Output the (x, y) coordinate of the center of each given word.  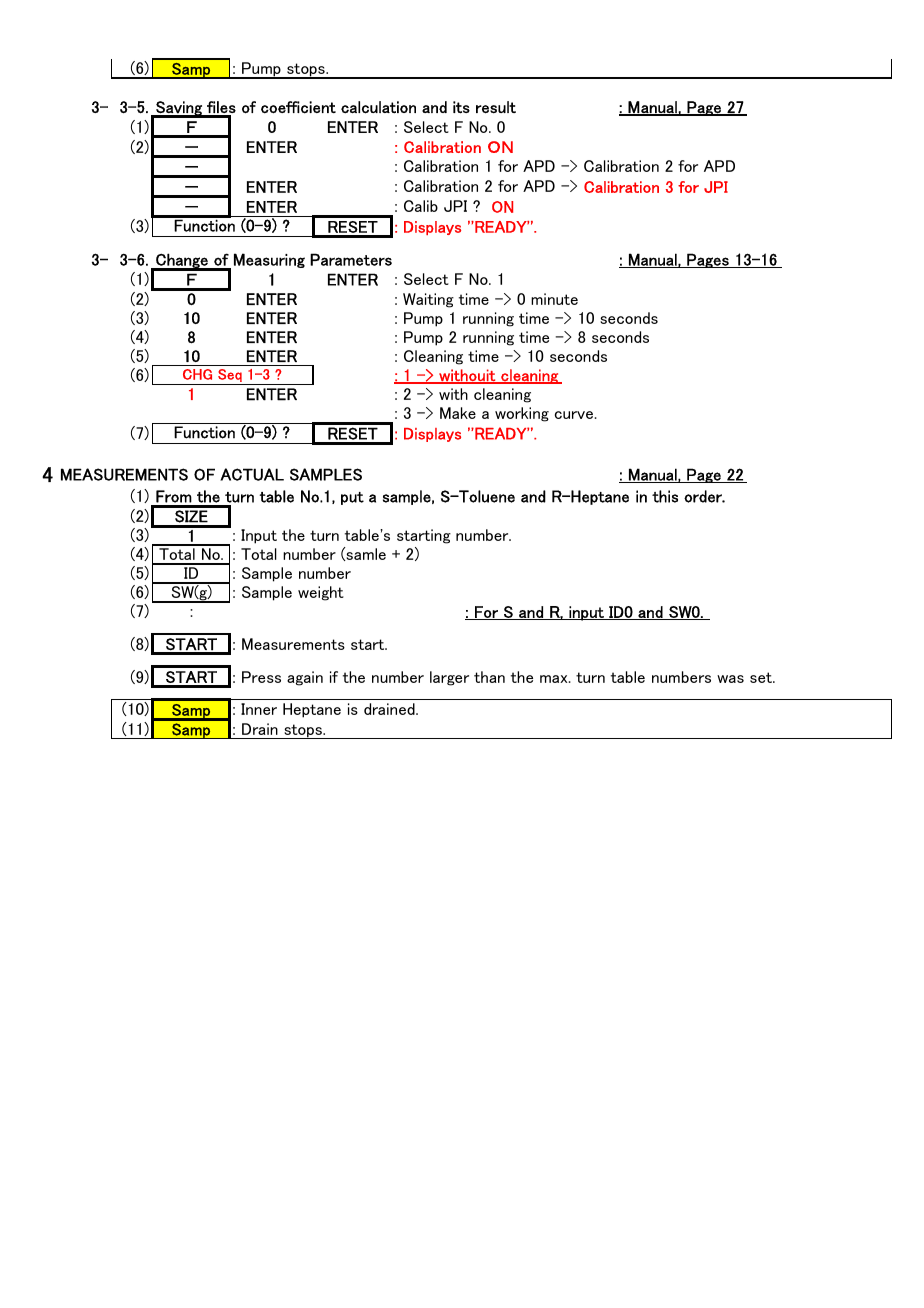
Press (261, 677)
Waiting (428, 300)
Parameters (351, 259)
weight (321, 593)
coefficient (298, 107)
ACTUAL (252, 474)
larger (449, 678)
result (496, 107)
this (665, 496)
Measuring (269, 260)
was (730, 679)
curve (574, 415)
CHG (197, 374)
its (461, 107)
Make (458, 413)
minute (554, 299)
